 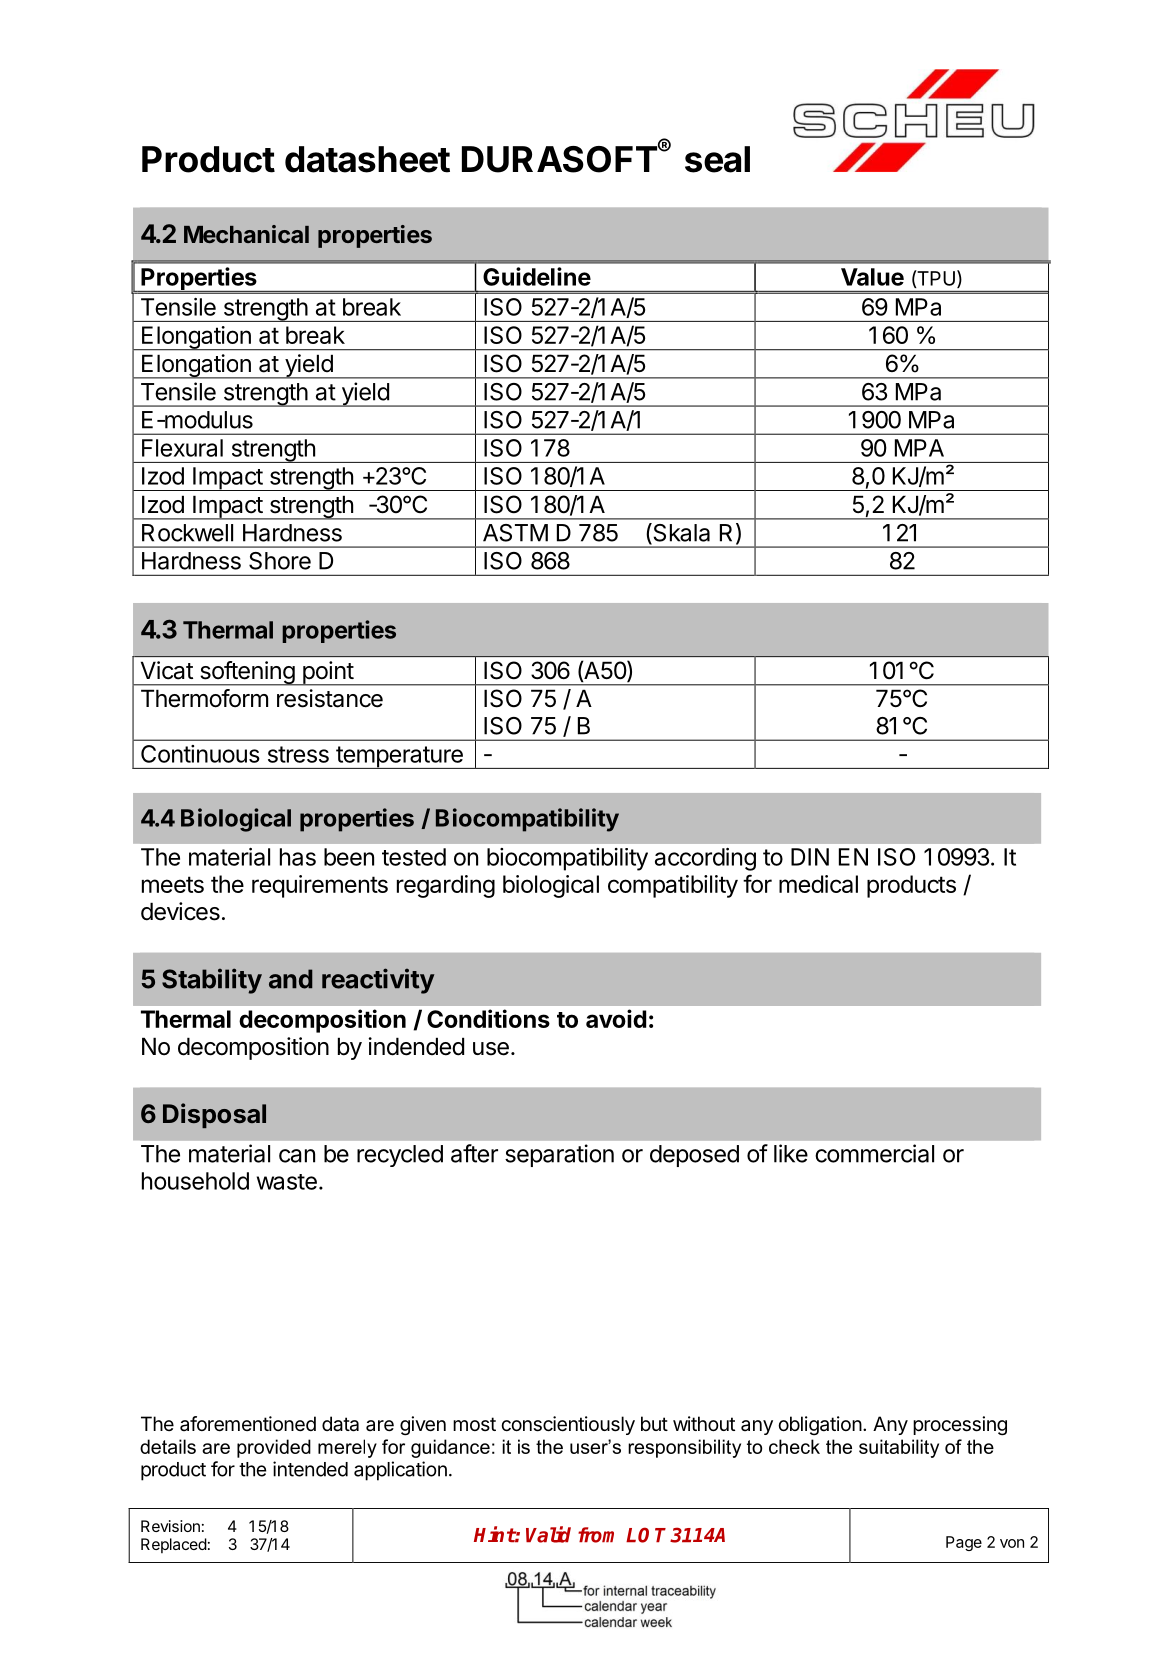 I want to click on separation, so click(x=559, y=1155).
